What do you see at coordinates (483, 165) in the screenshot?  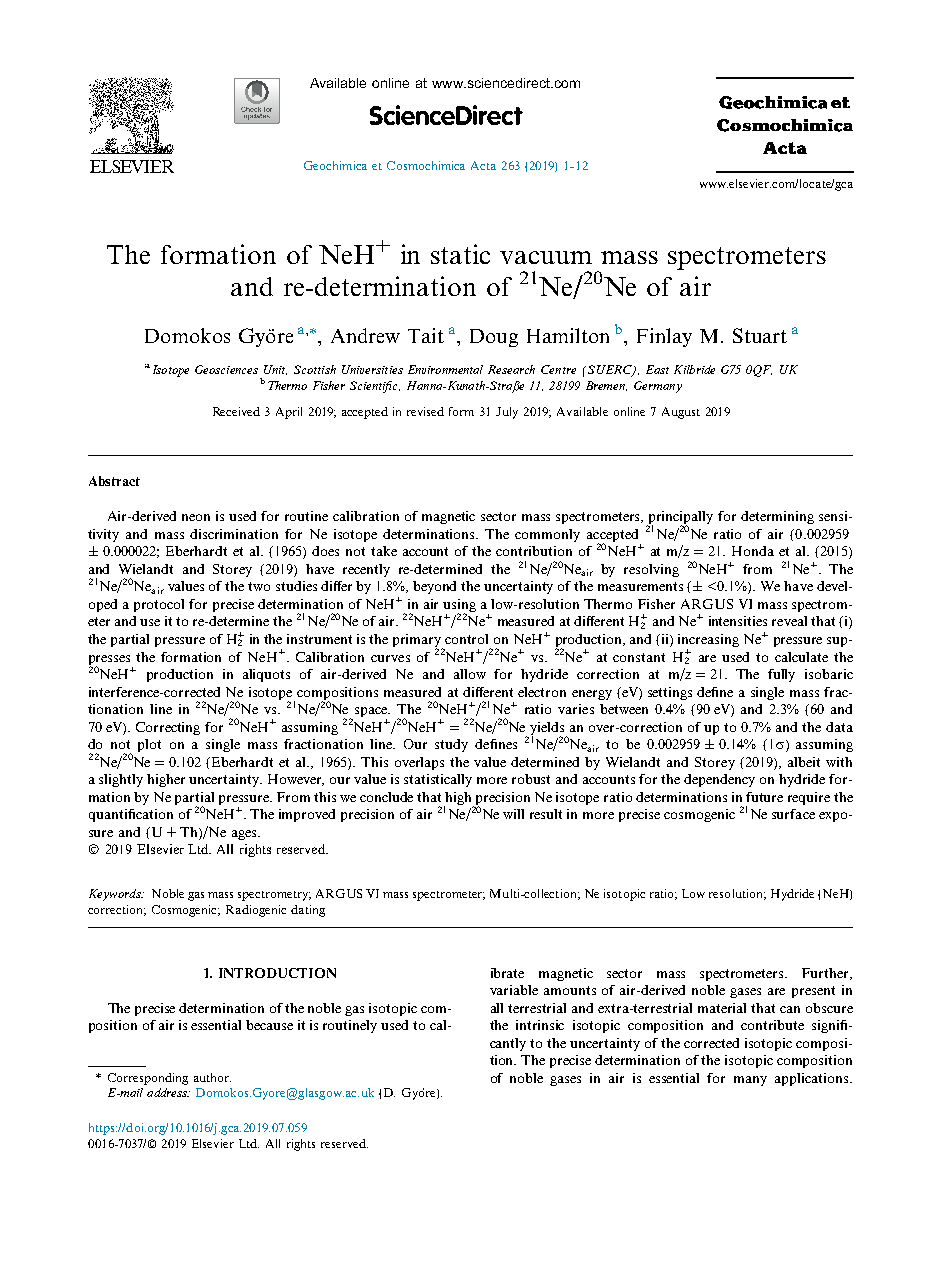 I see `Acta` at bounding box center [483, 165].
